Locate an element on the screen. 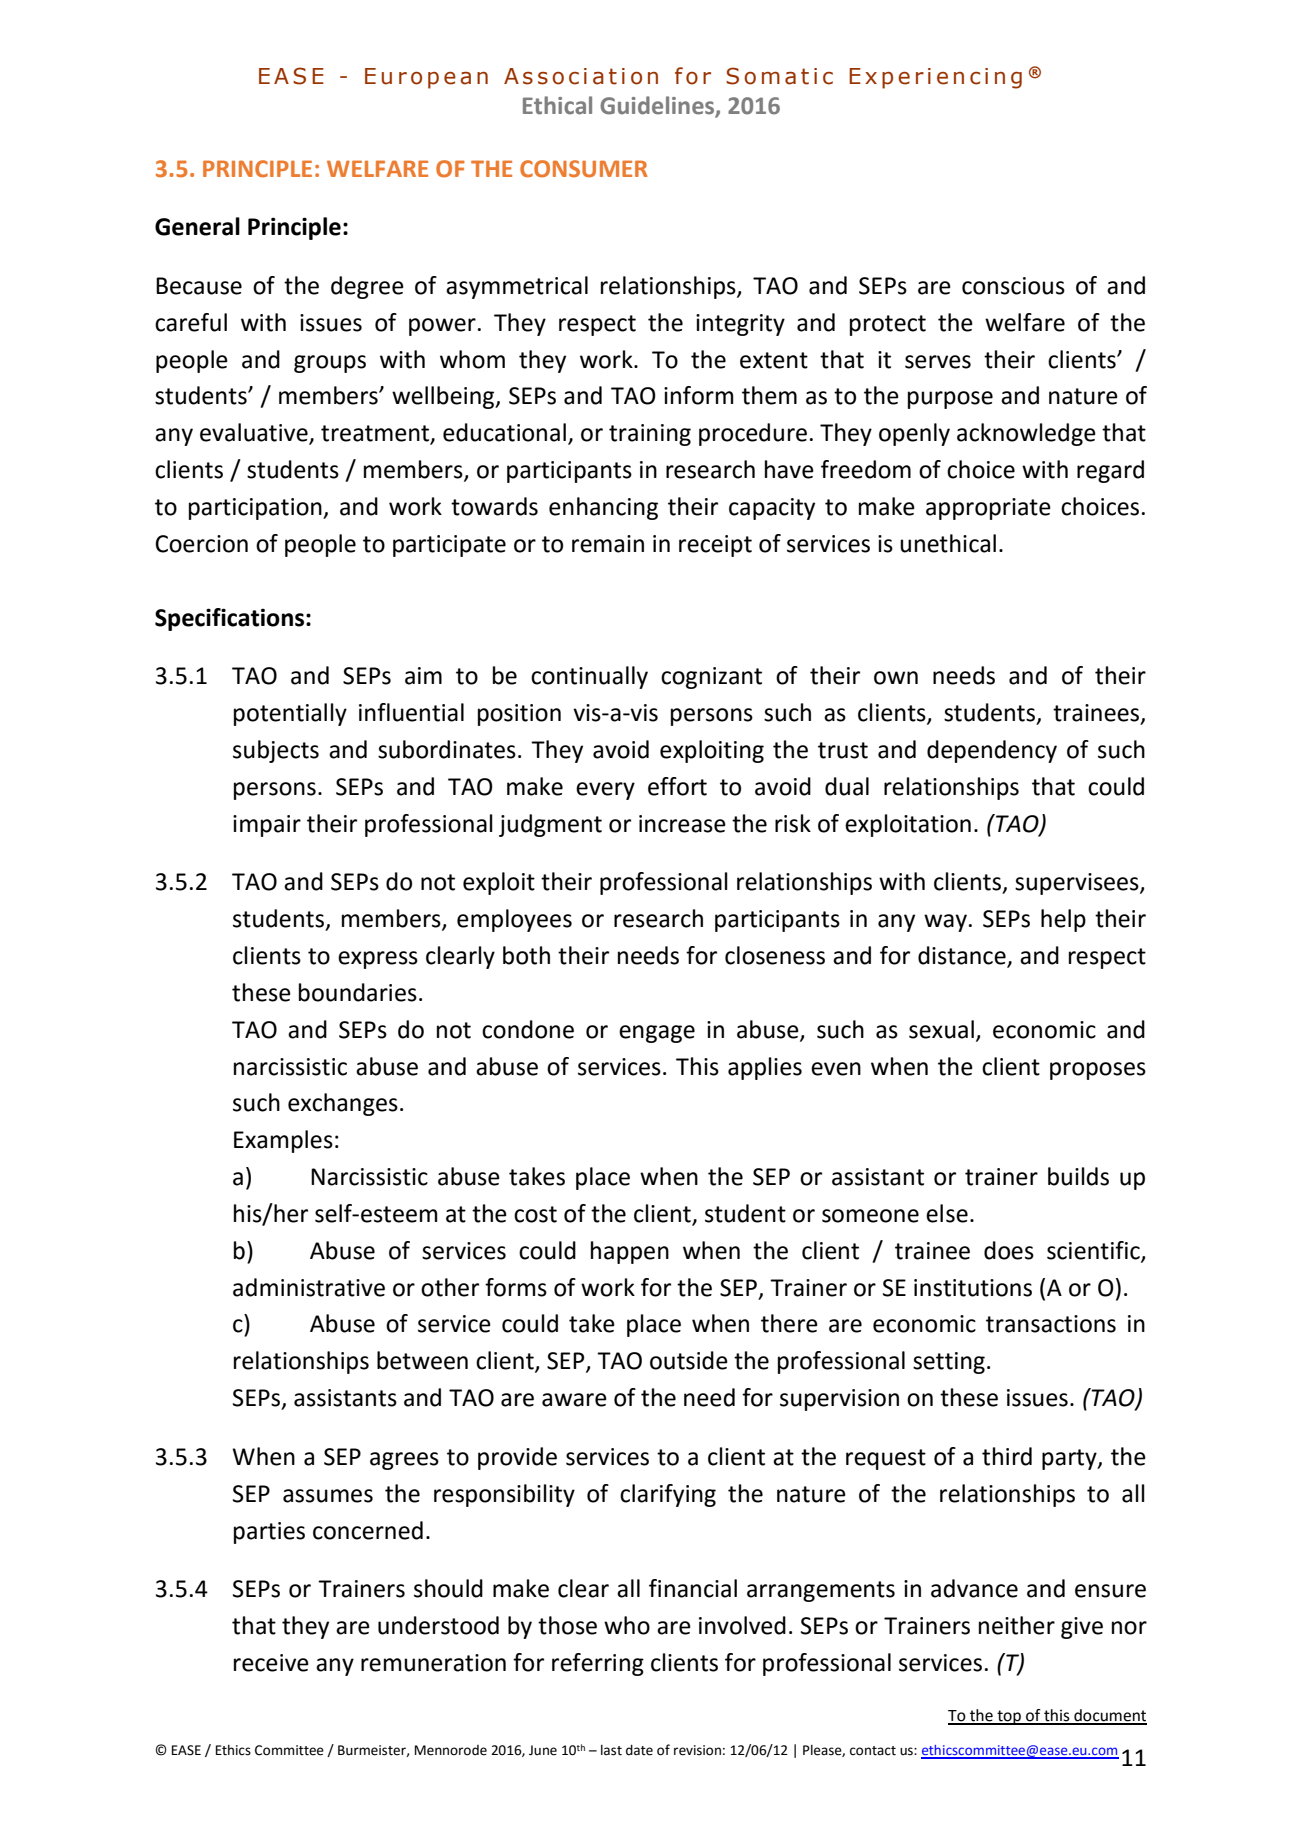 The image size is (1302, 1841). top is located at coordinates (1009, 1717).
